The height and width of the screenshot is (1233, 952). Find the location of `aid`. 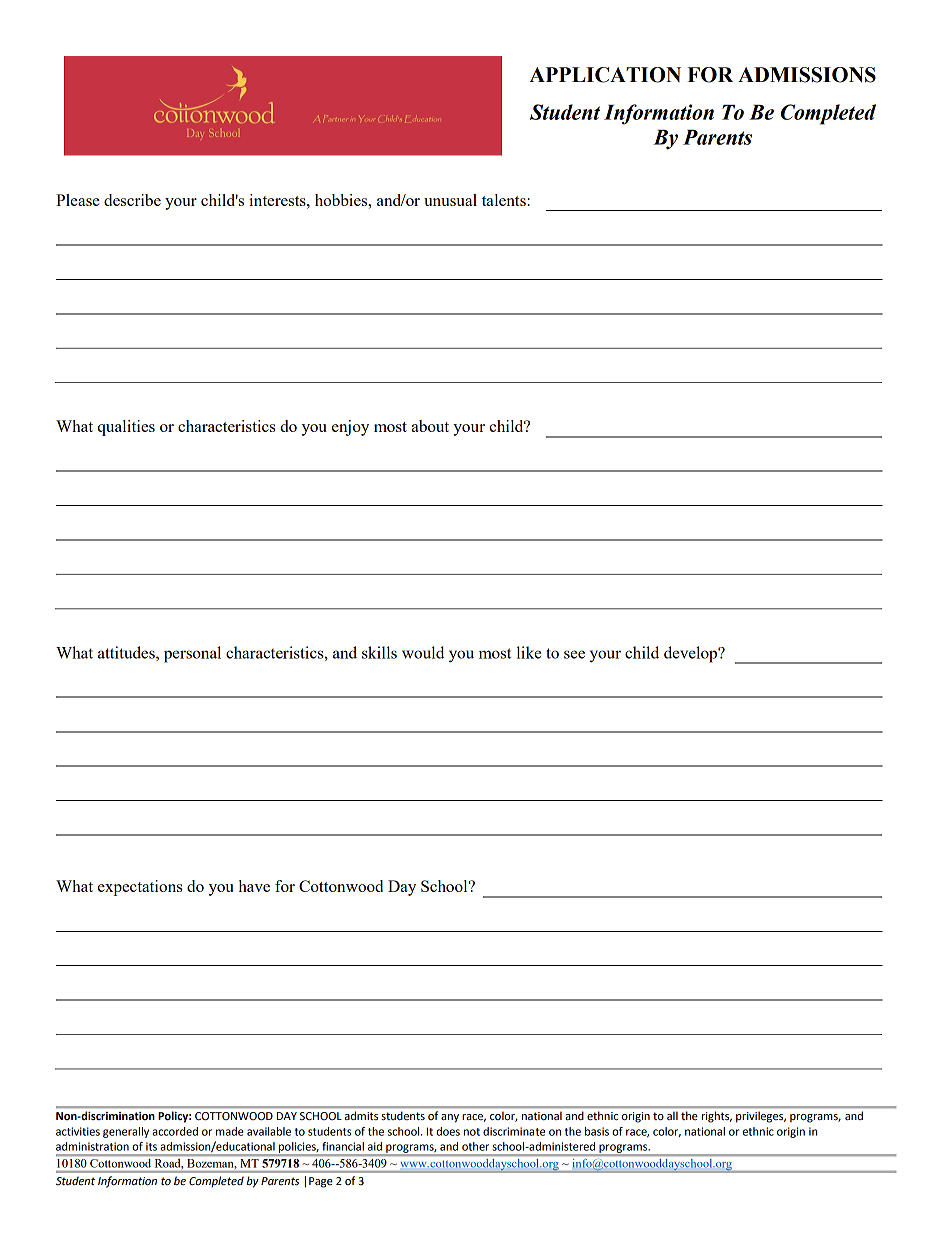

aid is located at coordinates (375, 1146).
